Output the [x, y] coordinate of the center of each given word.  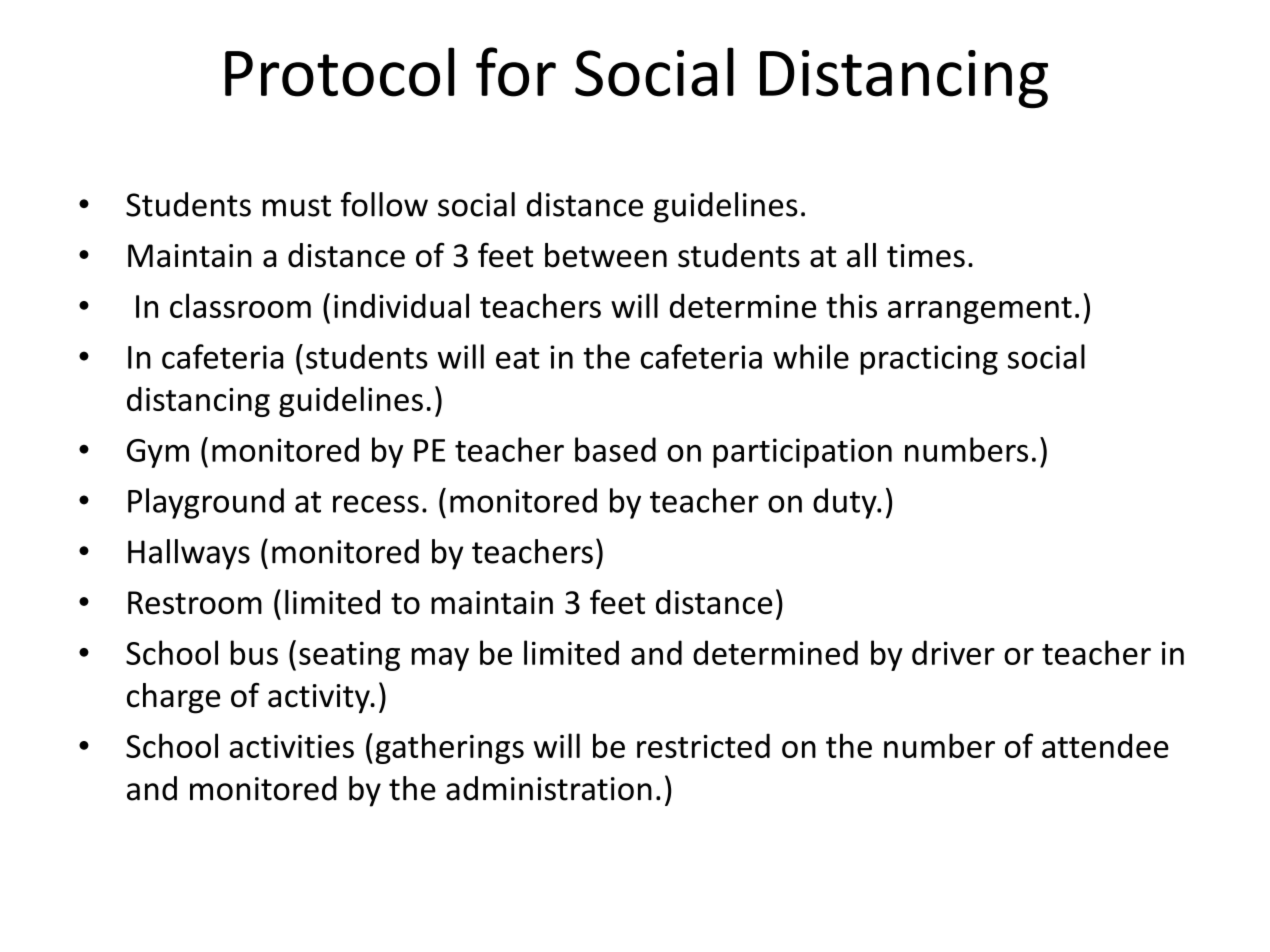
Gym [158, 453]
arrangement [980, 310]
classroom [240, 305]
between [606, 255]
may [440, 659]
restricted [703, 745]
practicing [929, 360]
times [926, 256]
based [615, 449]
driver [953, 652]
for [516, 72]
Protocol [339, 72]
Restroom [195, 603]
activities [291, 746]
